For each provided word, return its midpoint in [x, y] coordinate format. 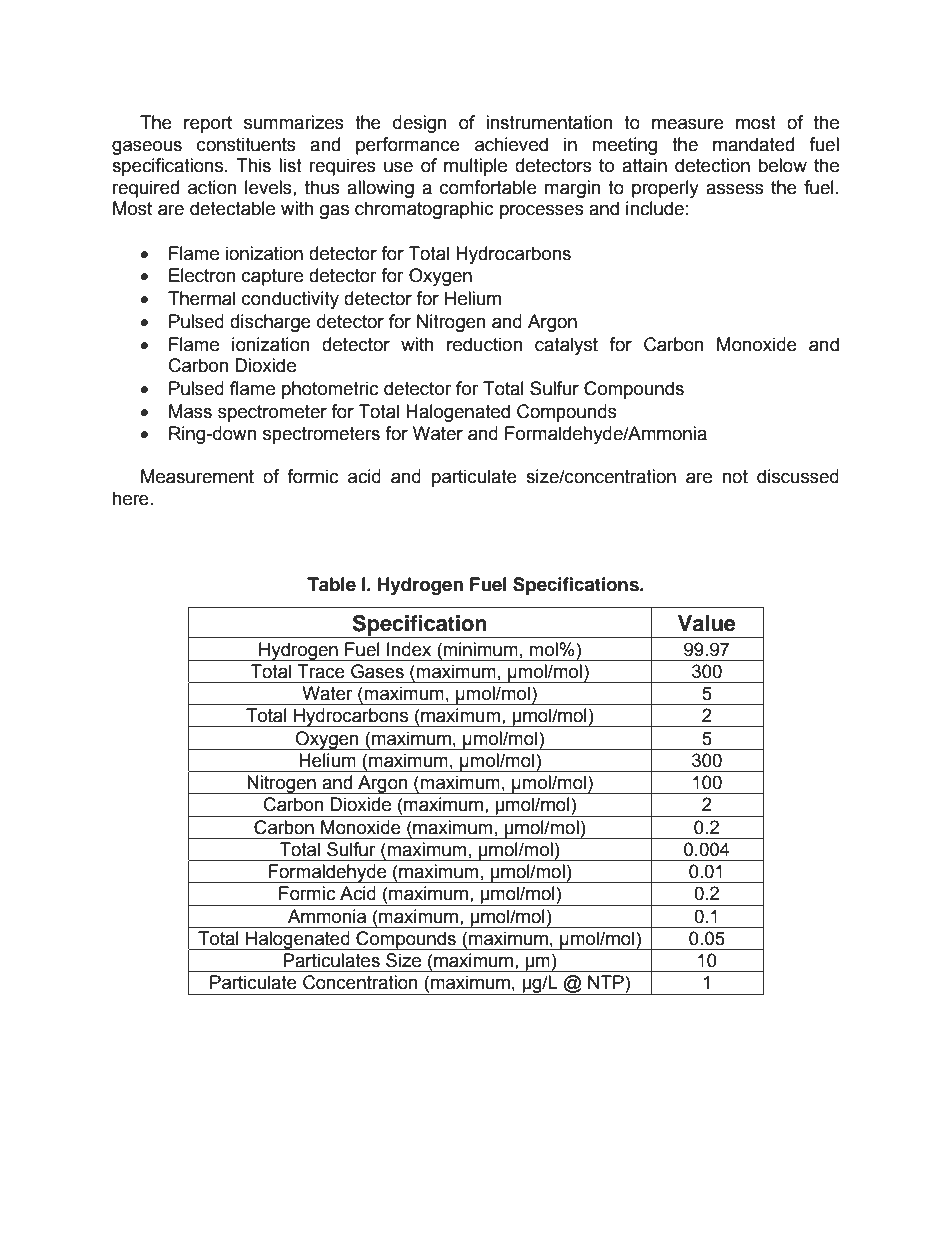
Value [707, 623]
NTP [607, 982]
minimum [480, 649]
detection [712, 165]
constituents [246, 144]
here [131, 498]
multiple [475, 167]
